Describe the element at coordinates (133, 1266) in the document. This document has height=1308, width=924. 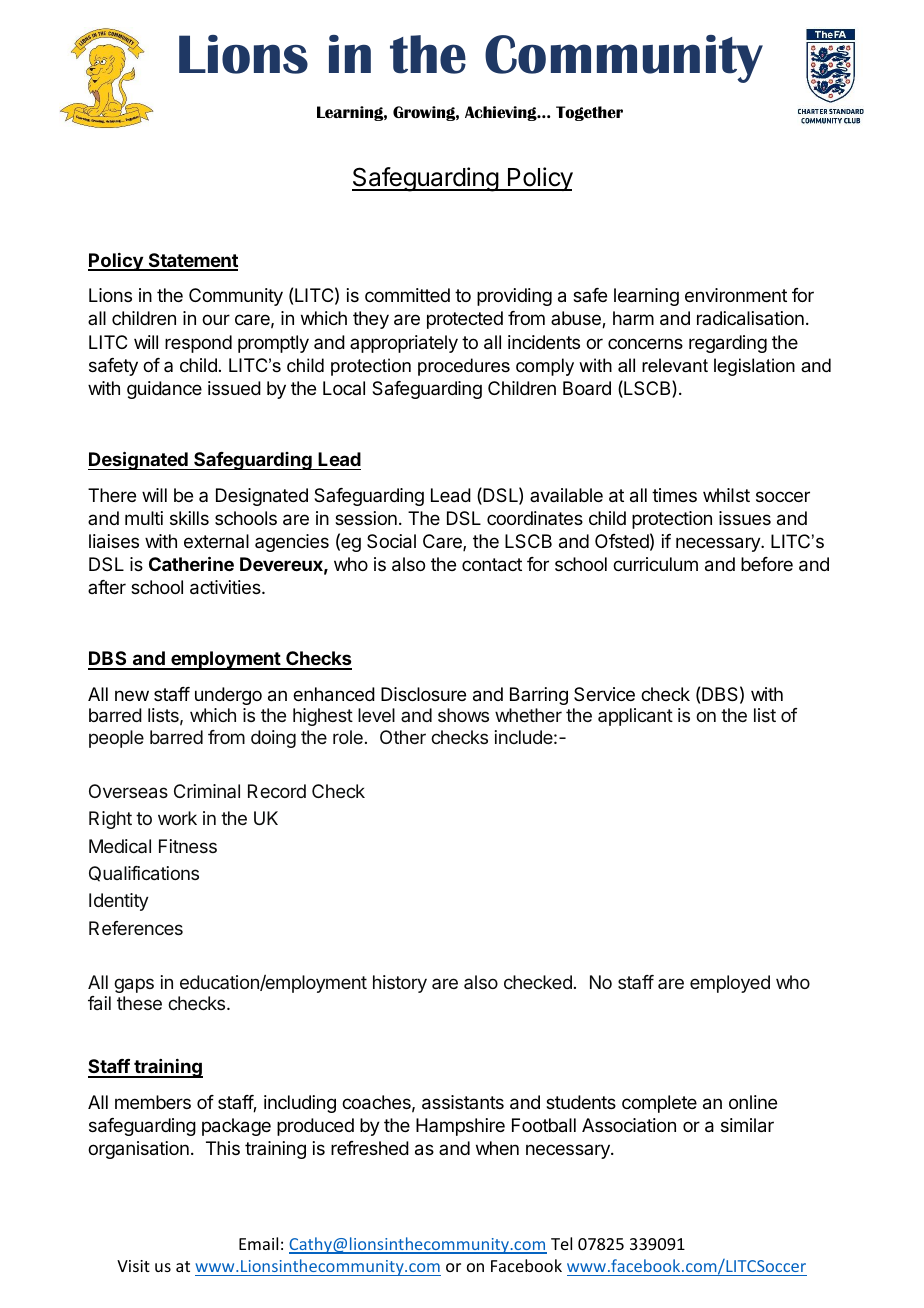
I see `Visit` at that location.
